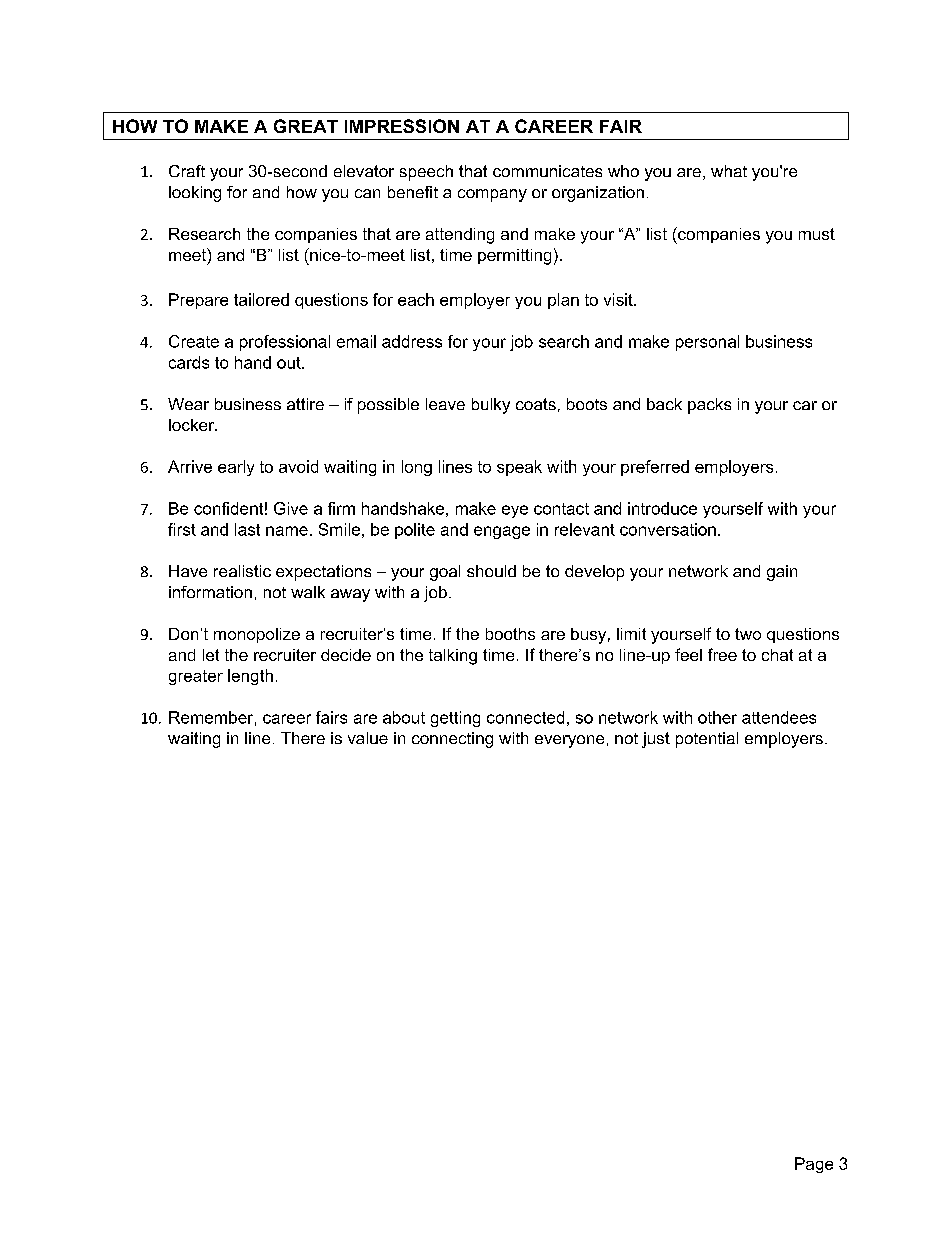 The image size is (952, 1233). Describe the element at coordinates (492, 195) in the screenshot. I see `company` at that location.
